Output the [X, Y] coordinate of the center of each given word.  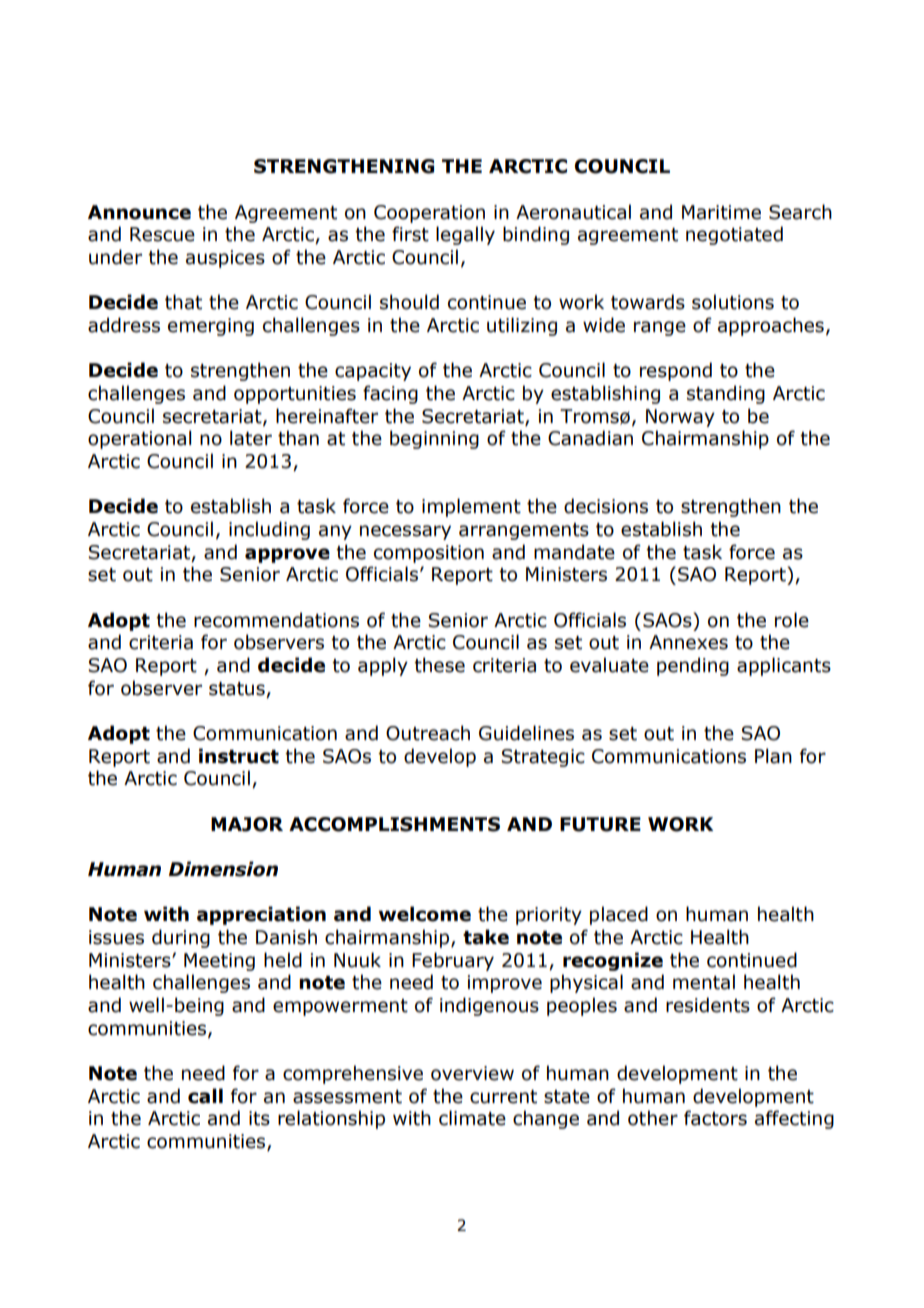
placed [619, 915]
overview [472, 1073]
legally [465, 235]
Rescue [162, 234]
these [439, 665]
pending [693, 666]
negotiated [734, 235]
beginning [434, 439]
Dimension [223, 869]
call [205, 1096]
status [237, 689]
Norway [680, 418]
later [251, 438]
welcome [425, 914]
